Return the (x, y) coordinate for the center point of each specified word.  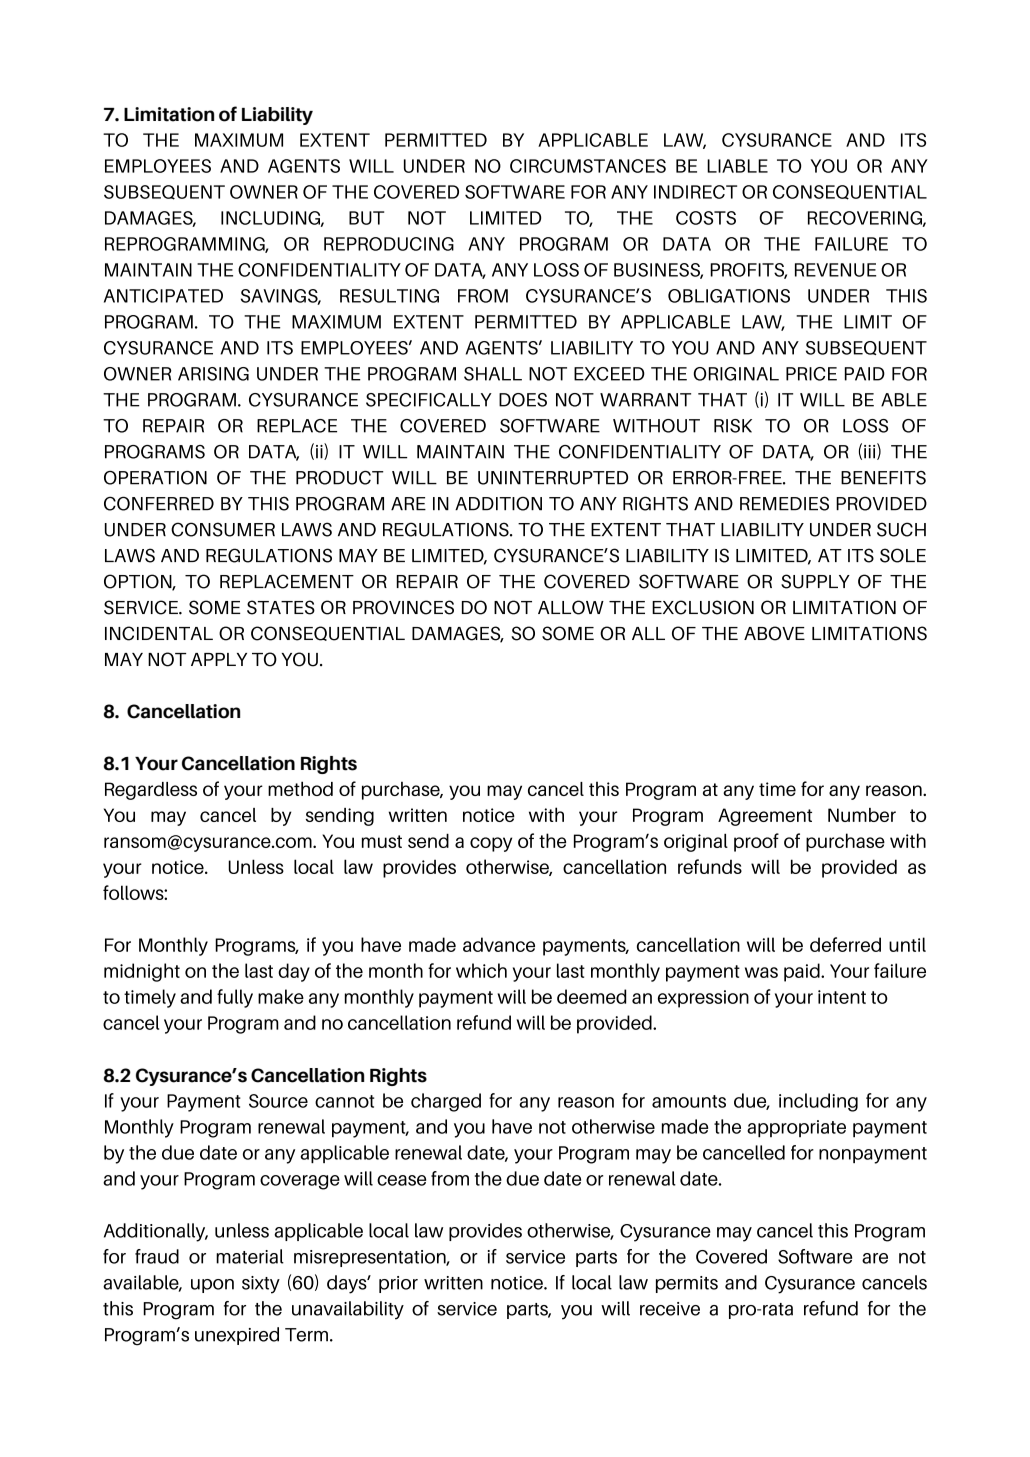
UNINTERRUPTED (553, 478)
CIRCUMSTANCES (588, 166)
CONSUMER (223, 529)
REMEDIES (784, 503)
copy (491, 844)
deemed (591, 996)
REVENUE (835, 270)
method (300, 788)
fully (235, 998)
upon (212, 1286)
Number (862, 815)
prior (398, 1284)
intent (842, 997)
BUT (366, 218)
